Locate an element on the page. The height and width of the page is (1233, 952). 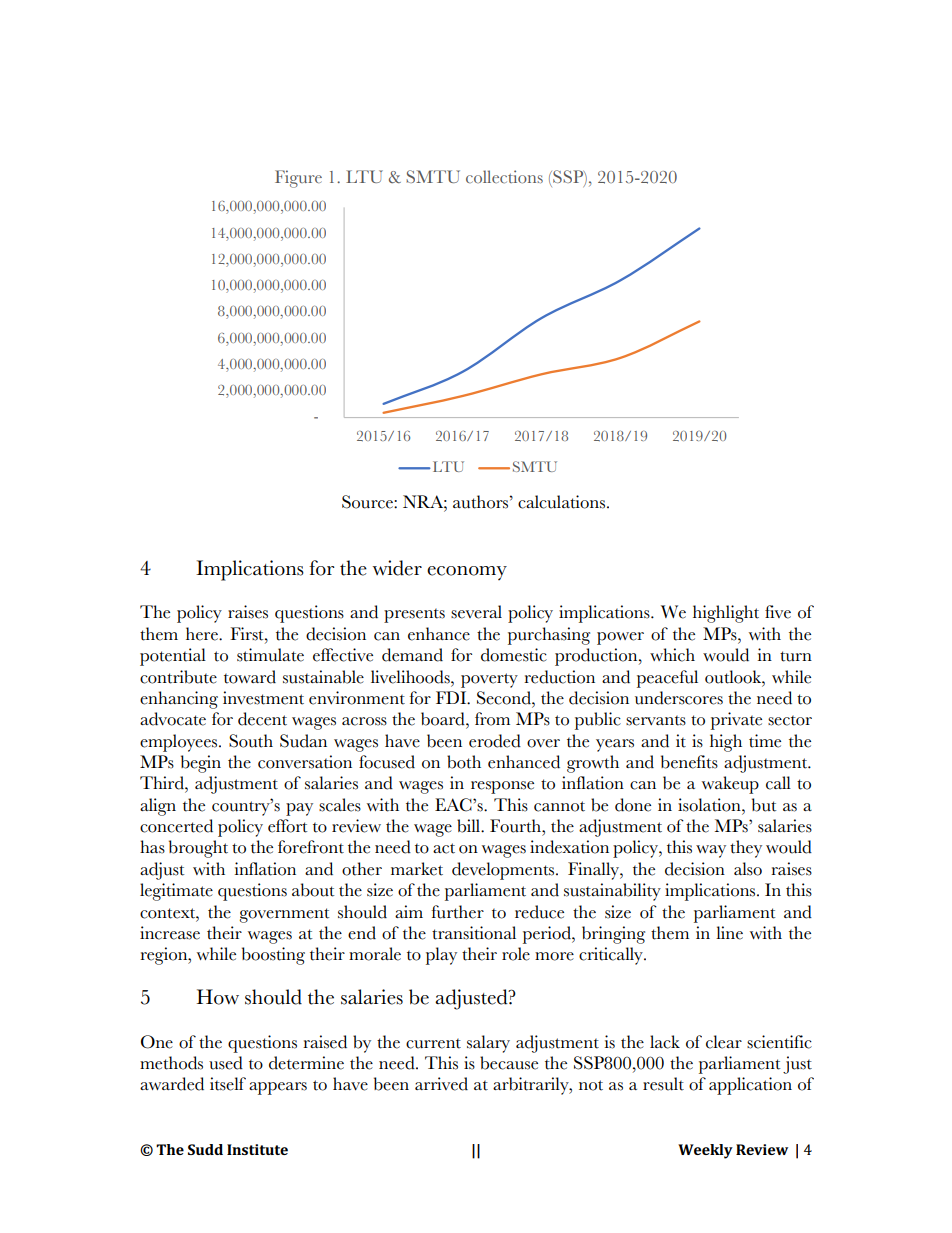
Figure is located at coordinates (298, 179).
